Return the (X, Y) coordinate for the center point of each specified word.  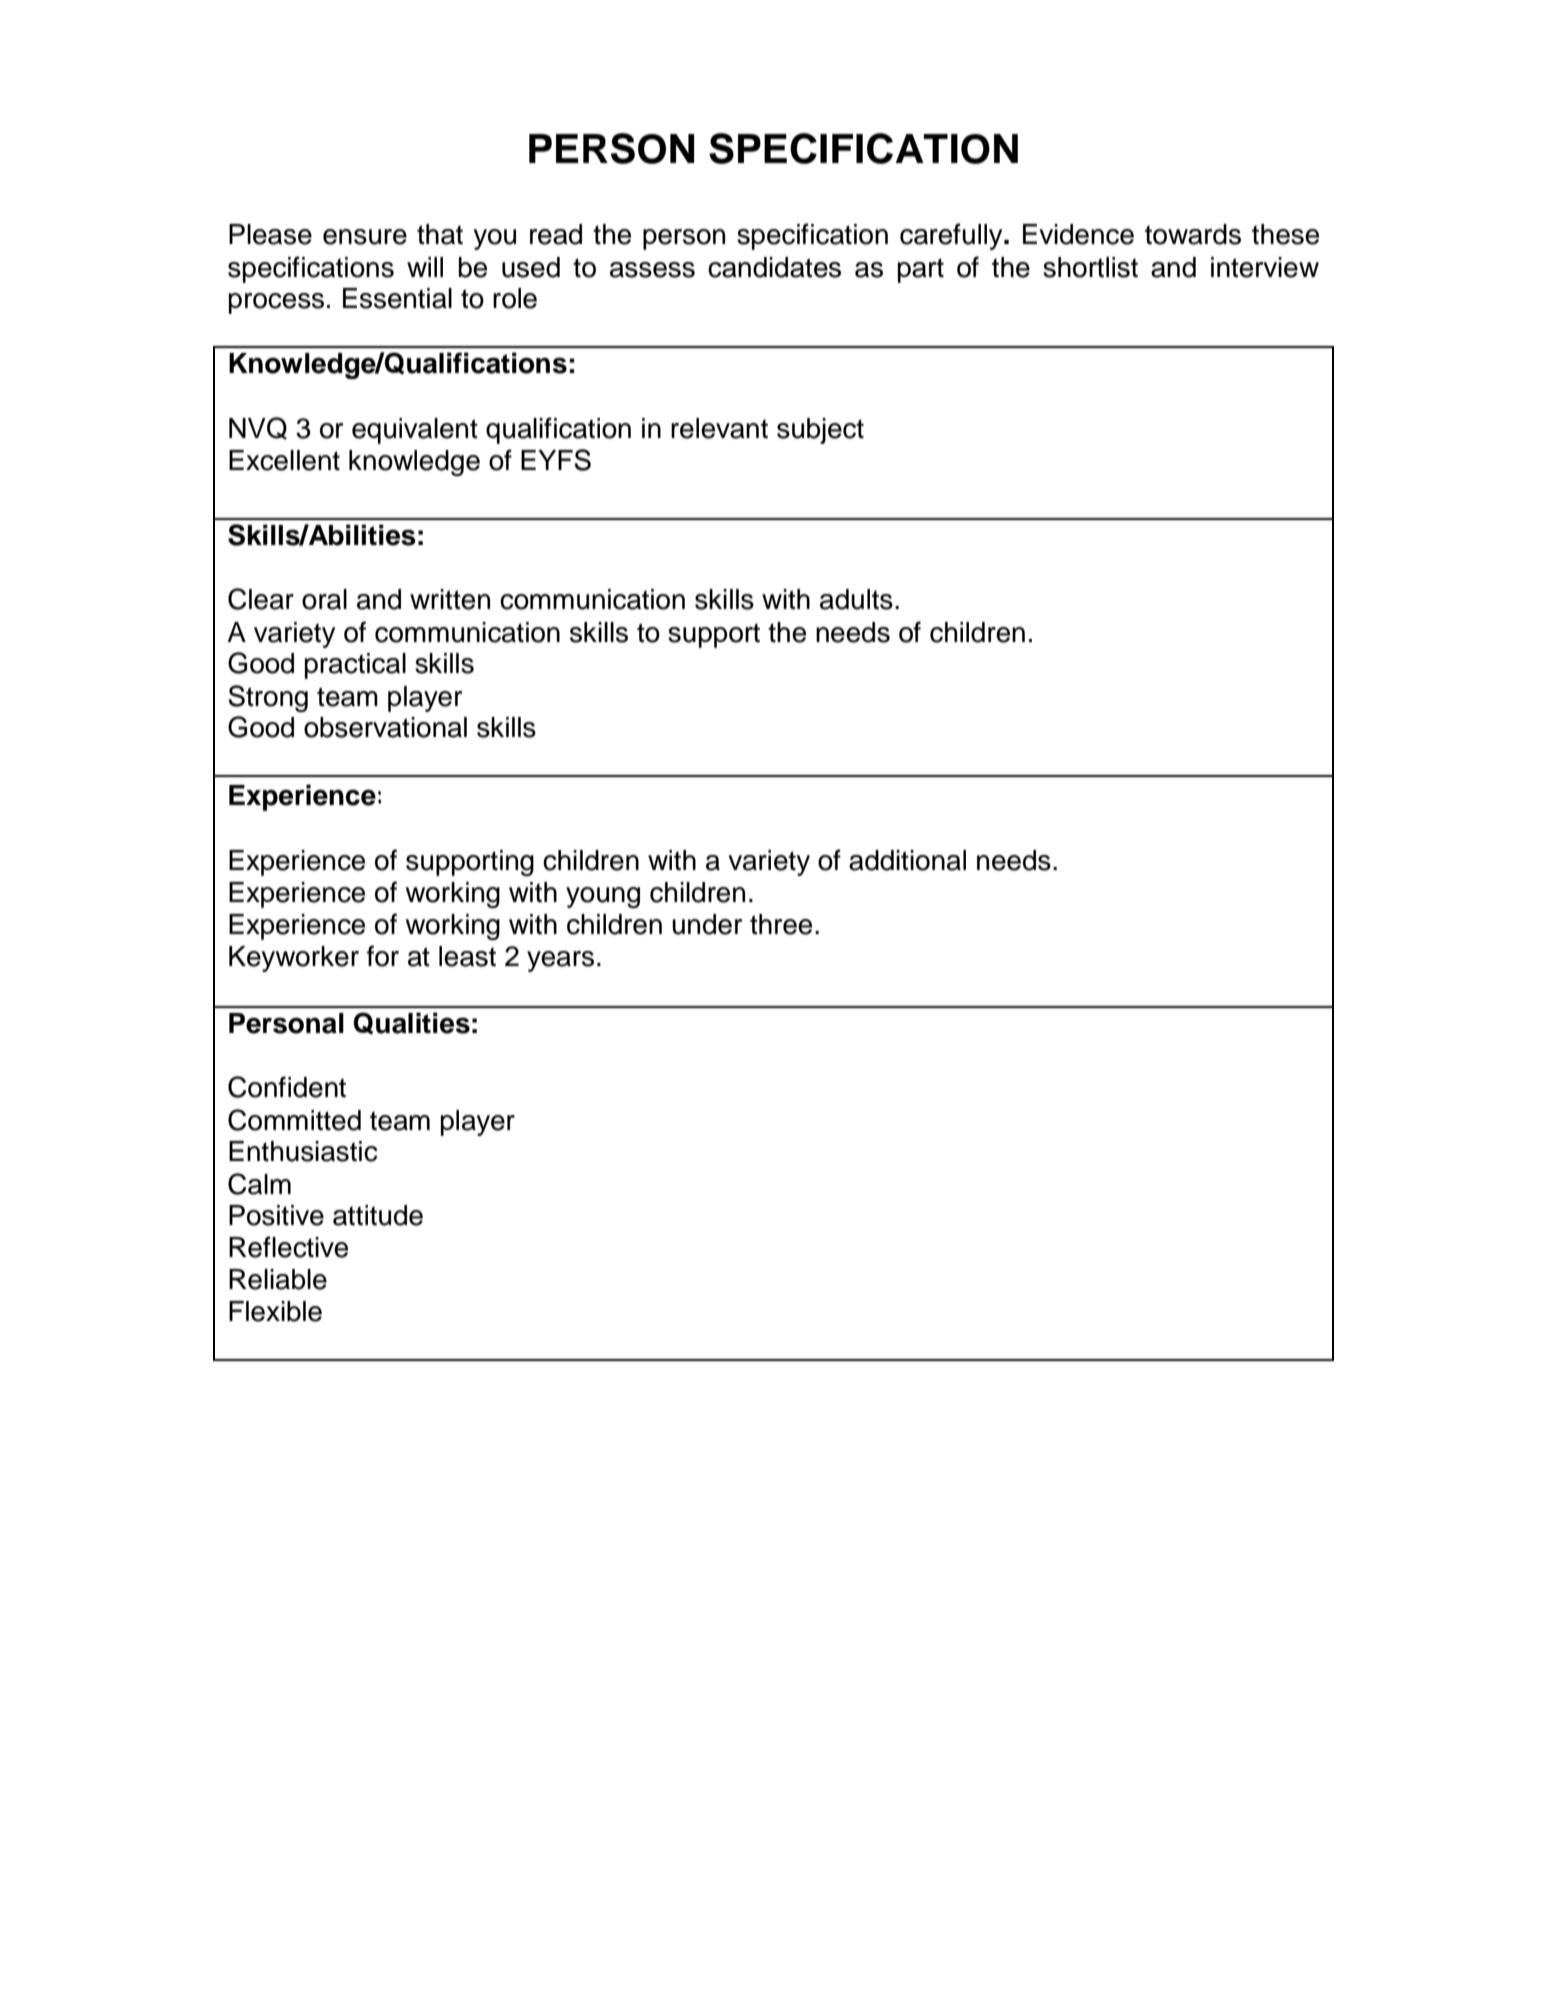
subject (820, 431)
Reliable (278, 1279)
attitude (378, 1215)
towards (1193, 234)
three (781, 924)
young (603, 897)
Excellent (284, 460)
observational (385, 727)
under (707, 924)
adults (856, 599)
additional (907, 860)
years (560, 961)
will (425, 267)
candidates (774, 267)
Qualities (411, 1023)
